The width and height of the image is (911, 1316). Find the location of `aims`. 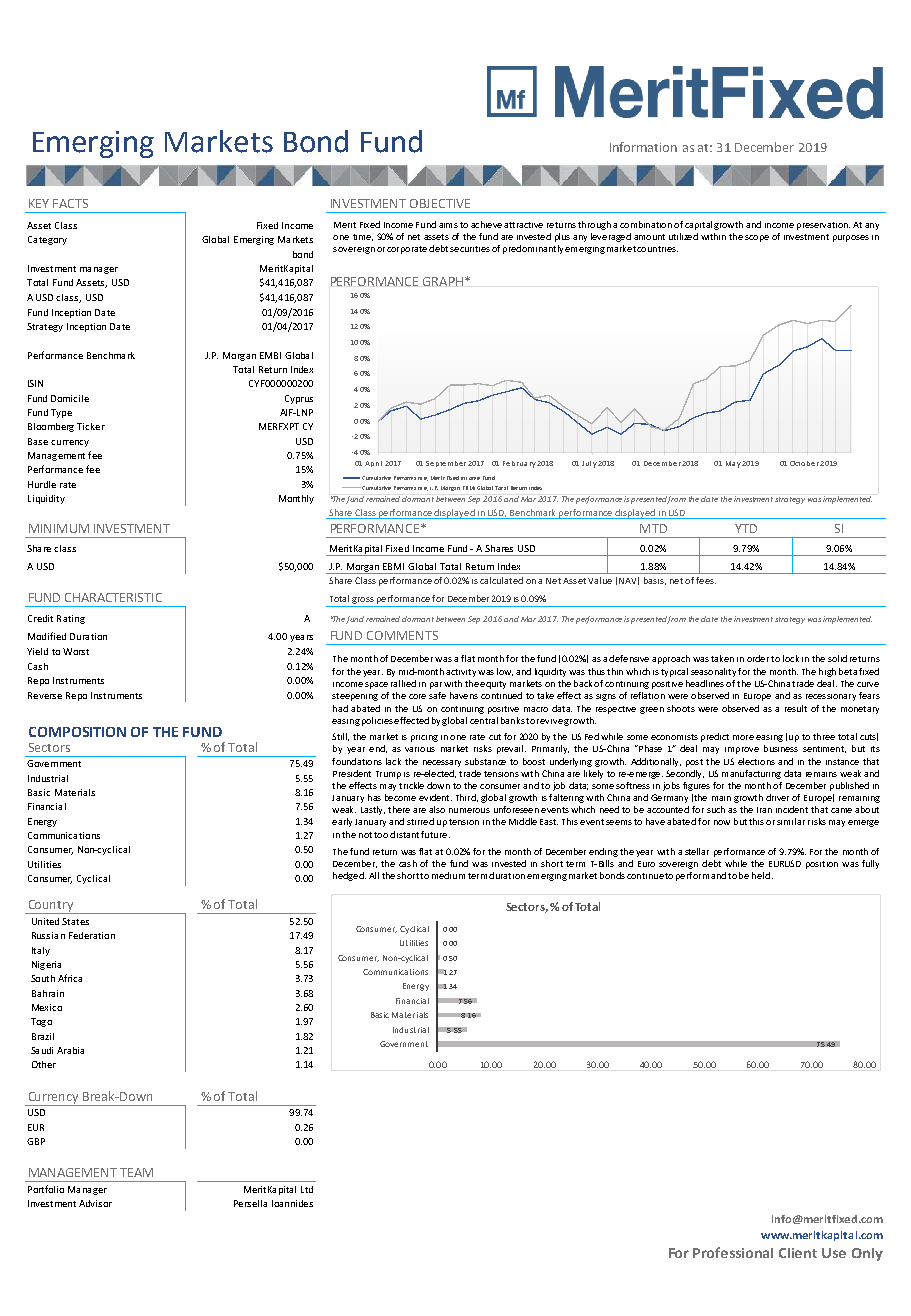

aims is located at coordinates (448, 225).
